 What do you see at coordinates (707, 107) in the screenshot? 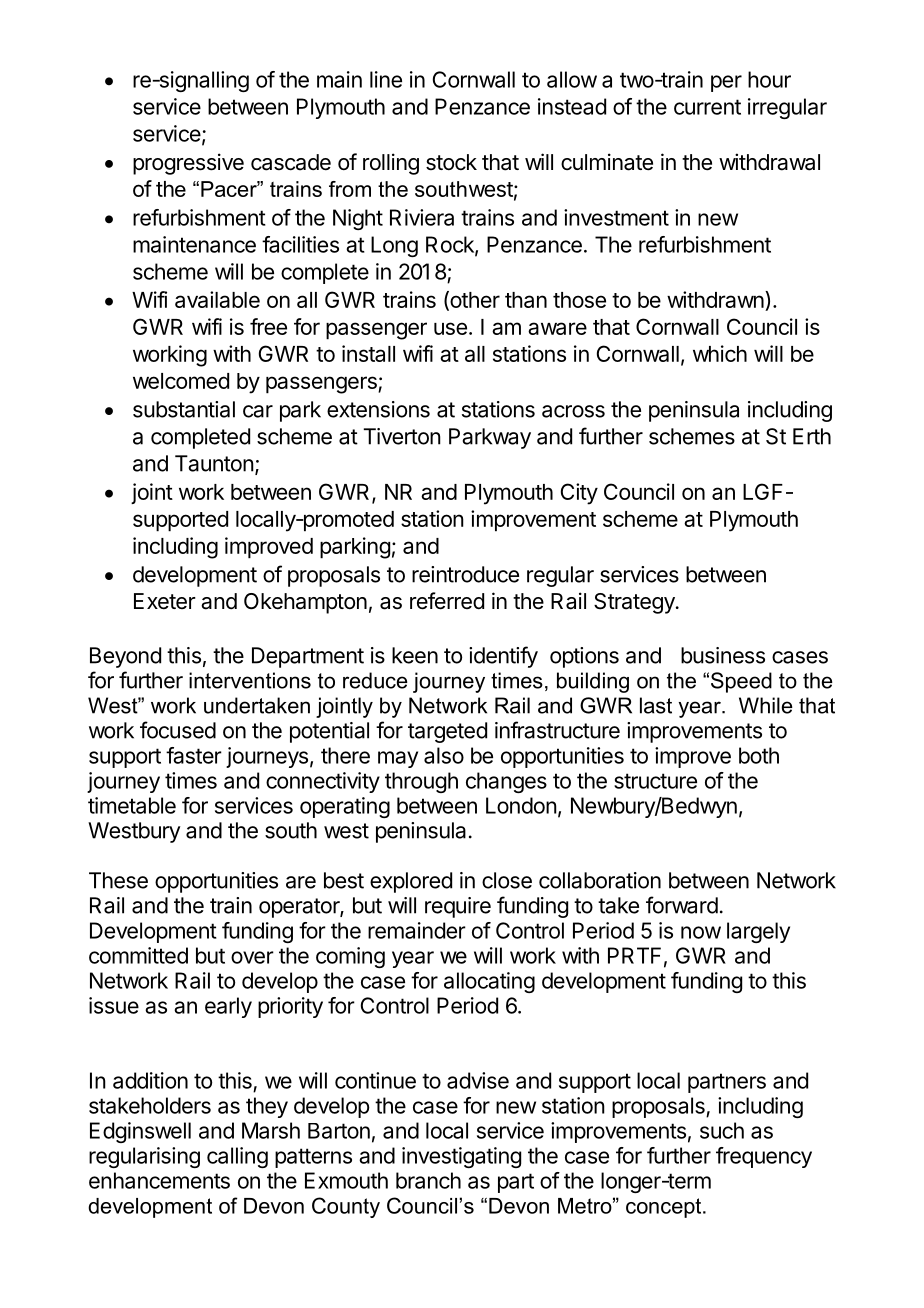
I see `current` at bounding box center [707, 107].
